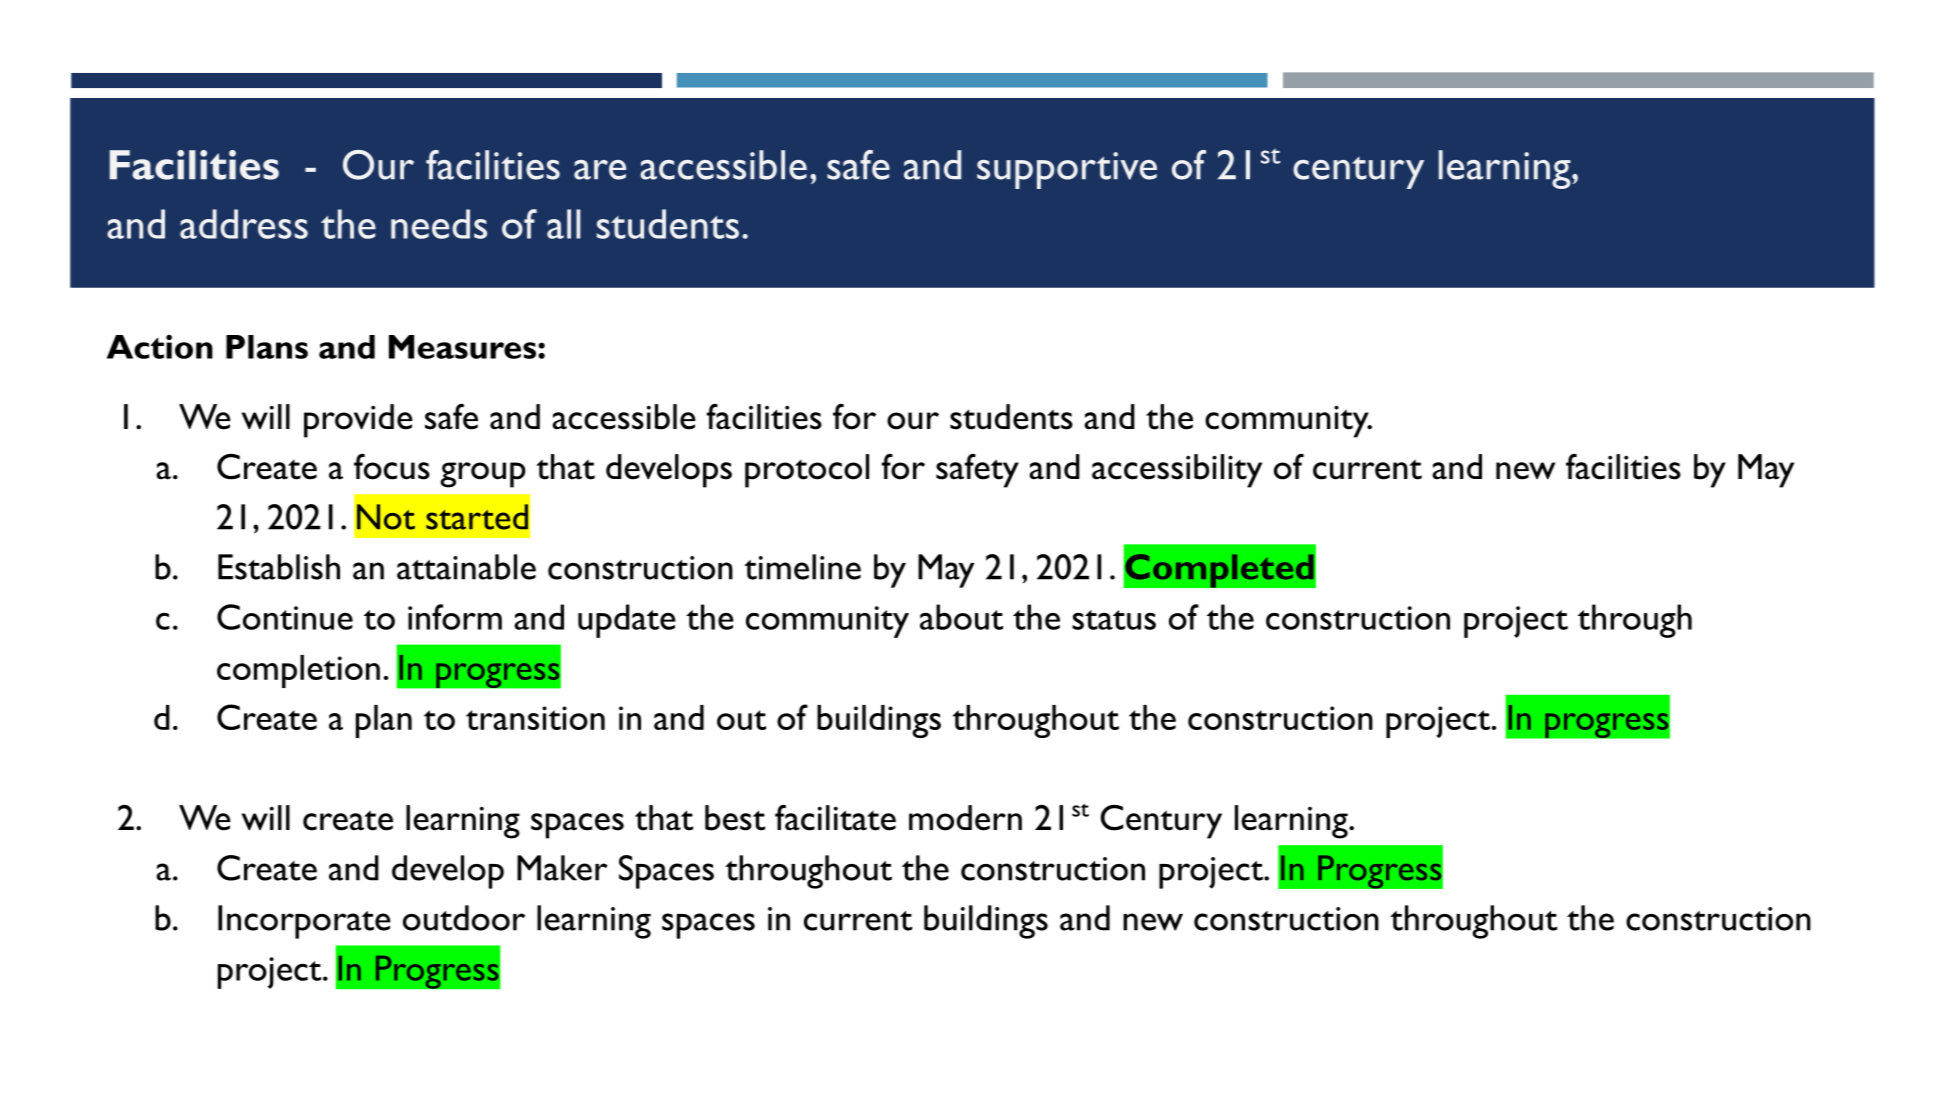 The height and width of the image is (1094, 1945). I want to click on provide, so click(358, 421).
